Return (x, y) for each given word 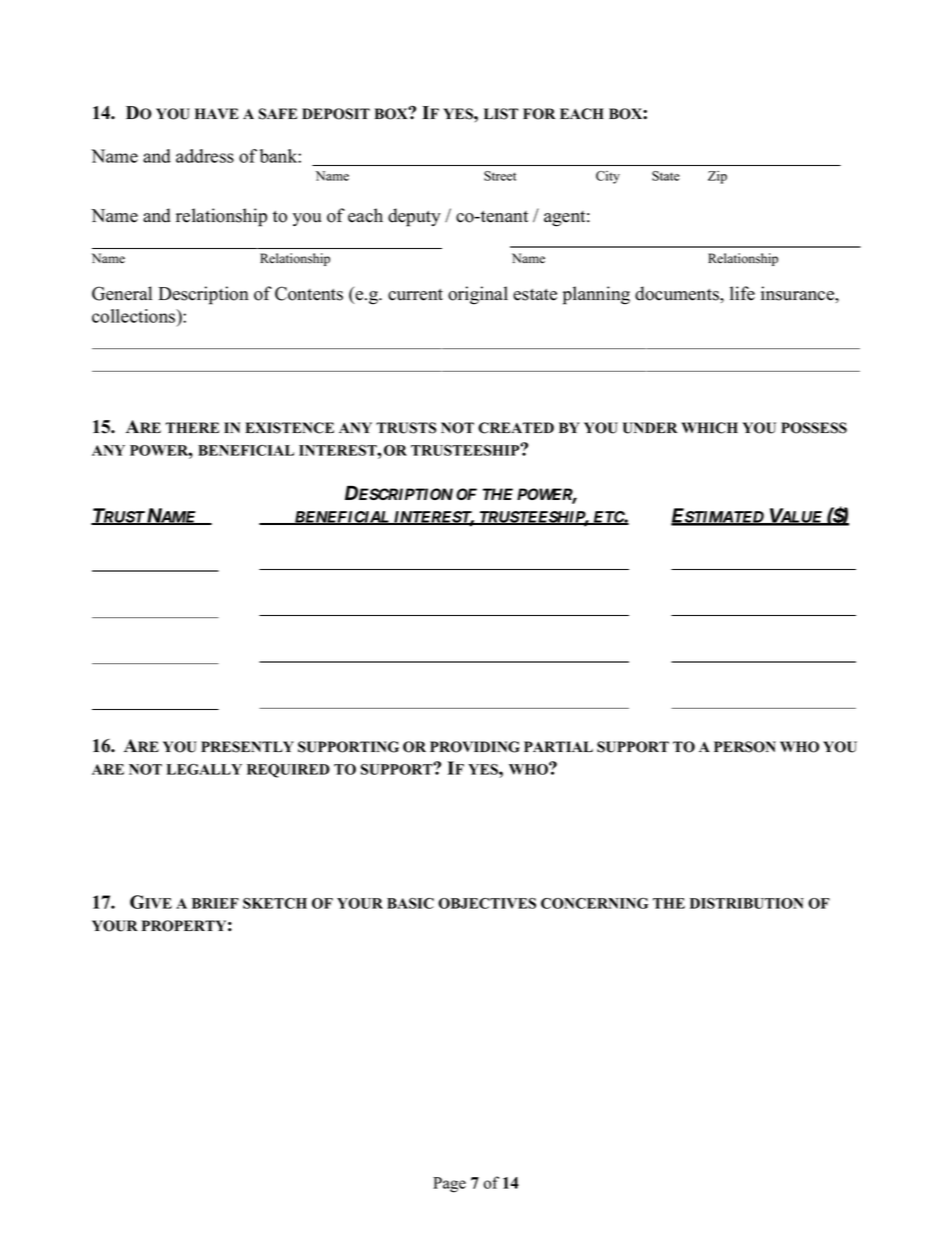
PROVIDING (475, 747)
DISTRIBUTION (747, 903)
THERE (192, 427)
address (205, 156)
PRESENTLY (247, 747)
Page (449, 1185)
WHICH (710, 428)
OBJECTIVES (487, 903)
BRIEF (215, 903)
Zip (717, 177)
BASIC (410, 903)
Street (500, 176)
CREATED (516, 428)
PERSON (745, 747)
